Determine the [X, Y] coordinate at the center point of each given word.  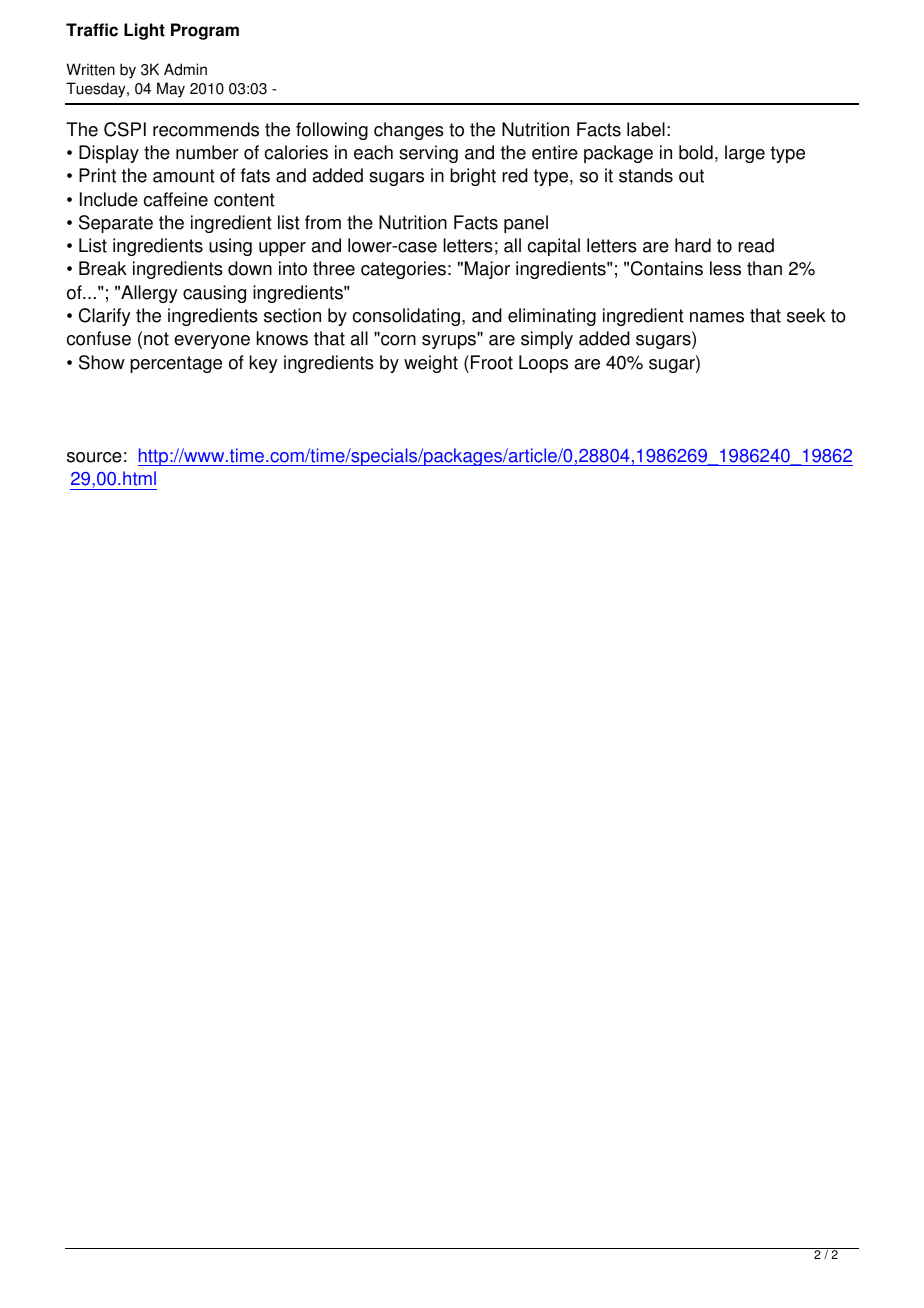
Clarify [105, 317]
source [94, 457]
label [646, 129]
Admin [185, 69]
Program [205, 31]
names [717, 317]
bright [473, 177]
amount [184, 176]
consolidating [406, 317]
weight [431, 364]
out [691, 176]
